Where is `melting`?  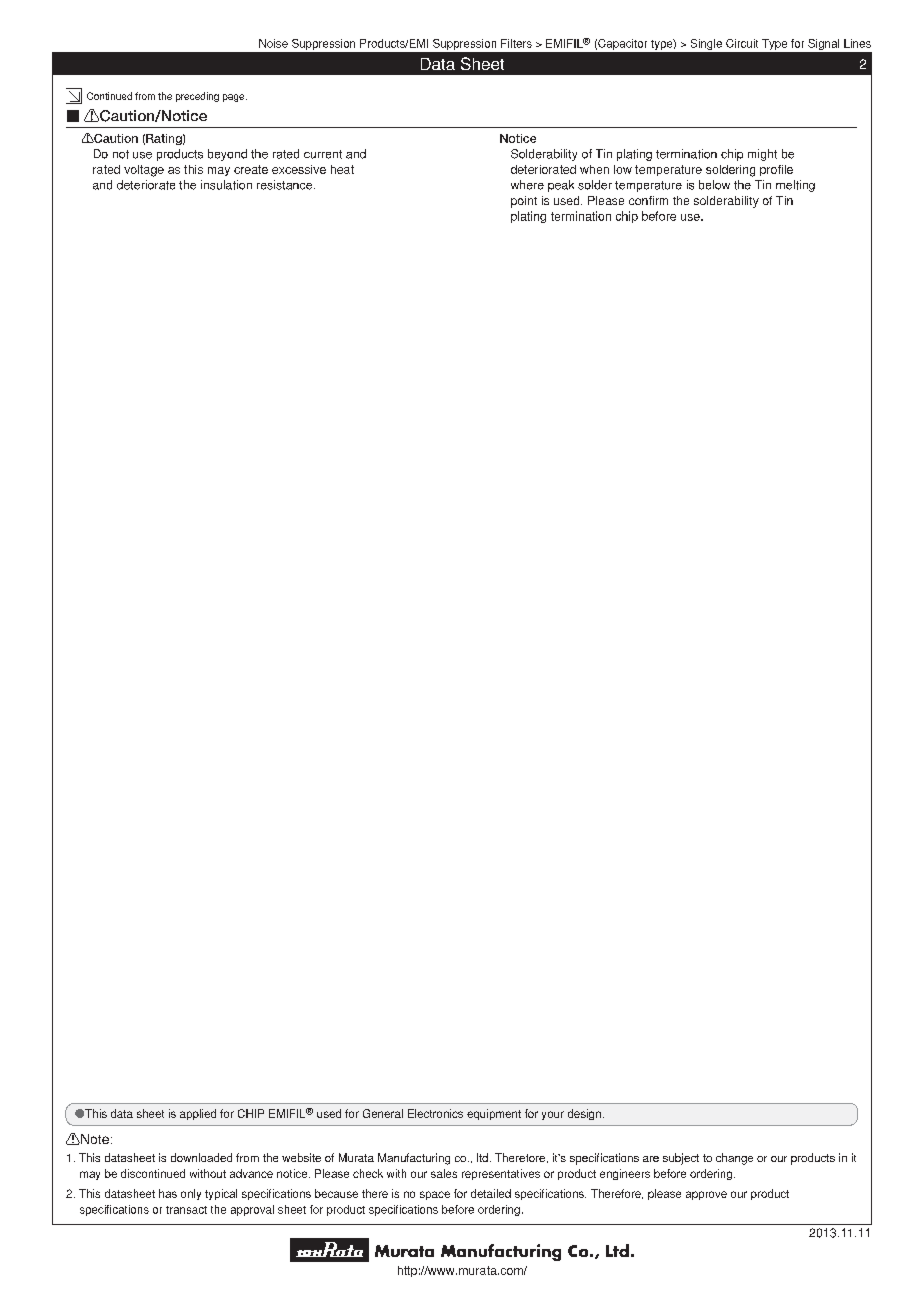 melting is located at coordinates (795, 186).
